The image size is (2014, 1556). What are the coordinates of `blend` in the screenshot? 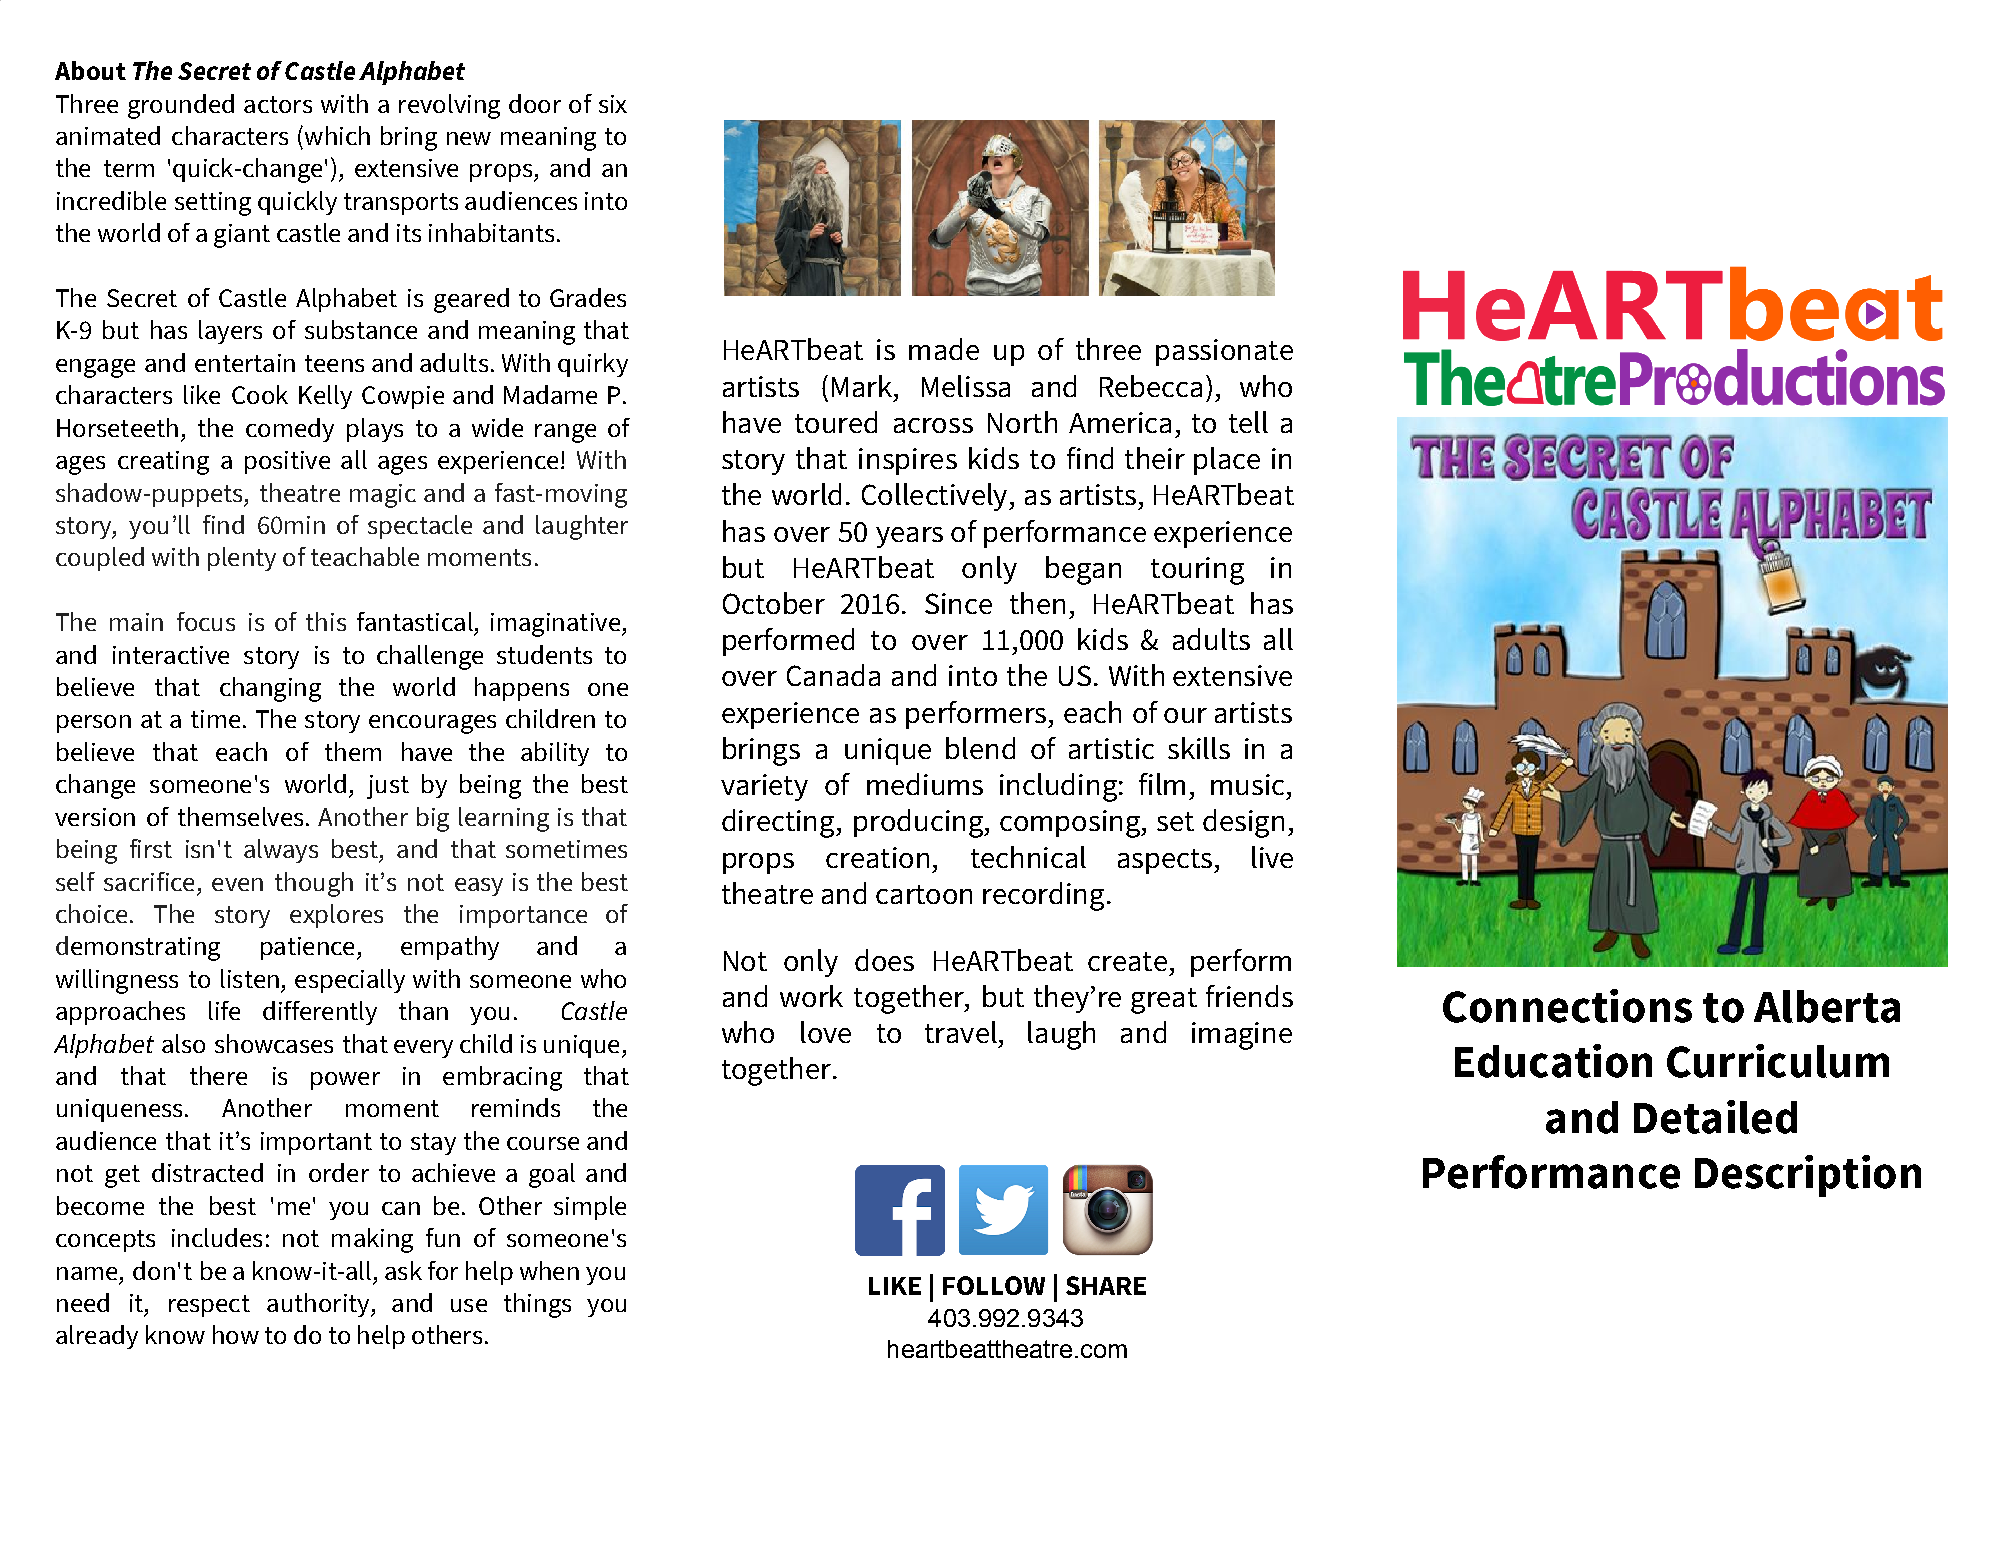 It's located at (980, 748).
